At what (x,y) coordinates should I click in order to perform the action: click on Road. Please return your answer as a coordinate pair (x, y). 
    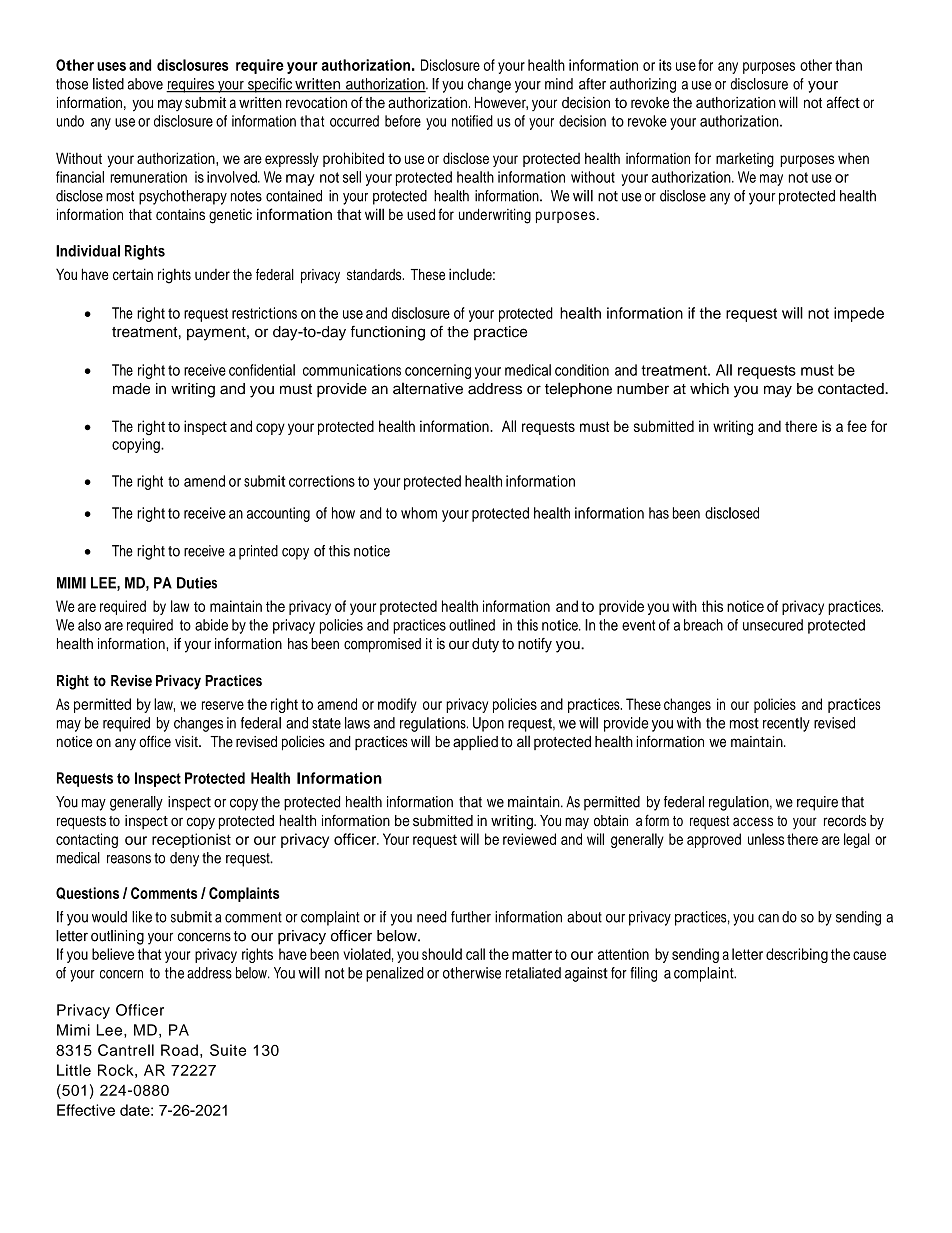
    Looking at the image, I should click on (179, 1050).
